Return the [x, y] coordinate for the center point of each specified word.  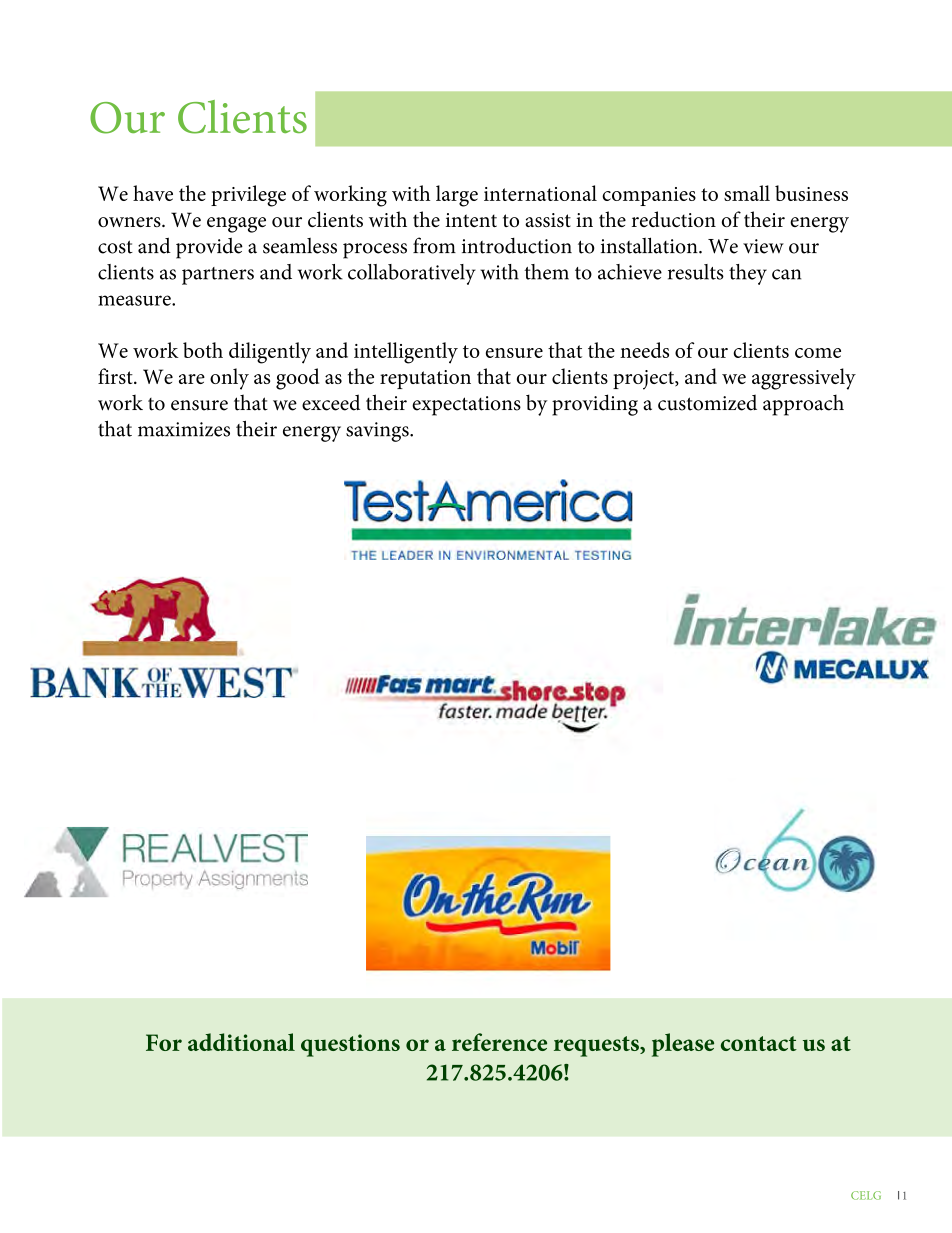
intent [471, 220]
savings [378, 432]
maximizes [184, 429]
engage [236, 225]
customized [707, 402]
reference [499, 1042]
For [164, 1042]
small [747, 193]
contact [759, 1043]
